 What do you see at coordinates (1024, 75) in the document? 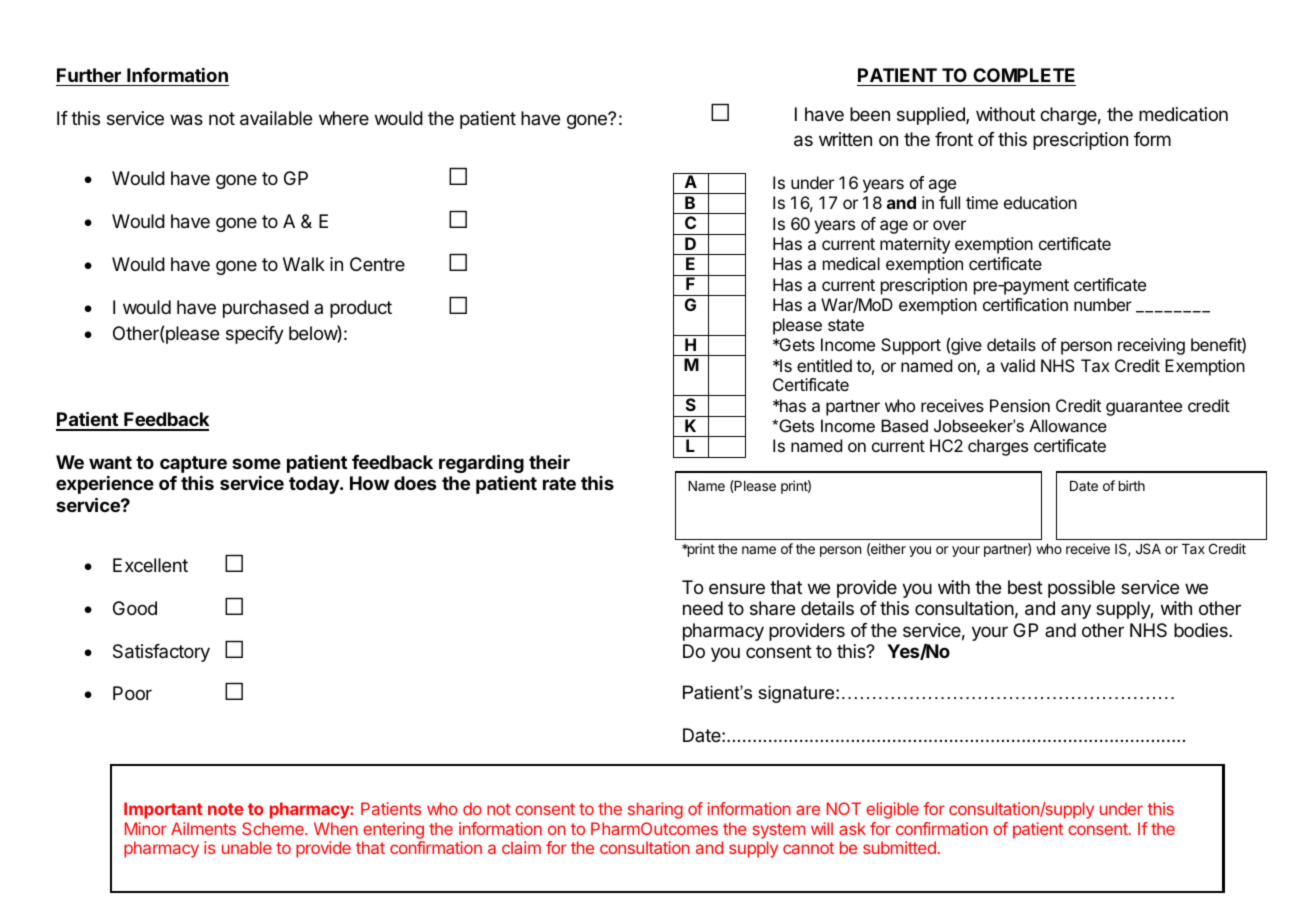
I see `COMPLETE` at bounding box center [1024, 75].
